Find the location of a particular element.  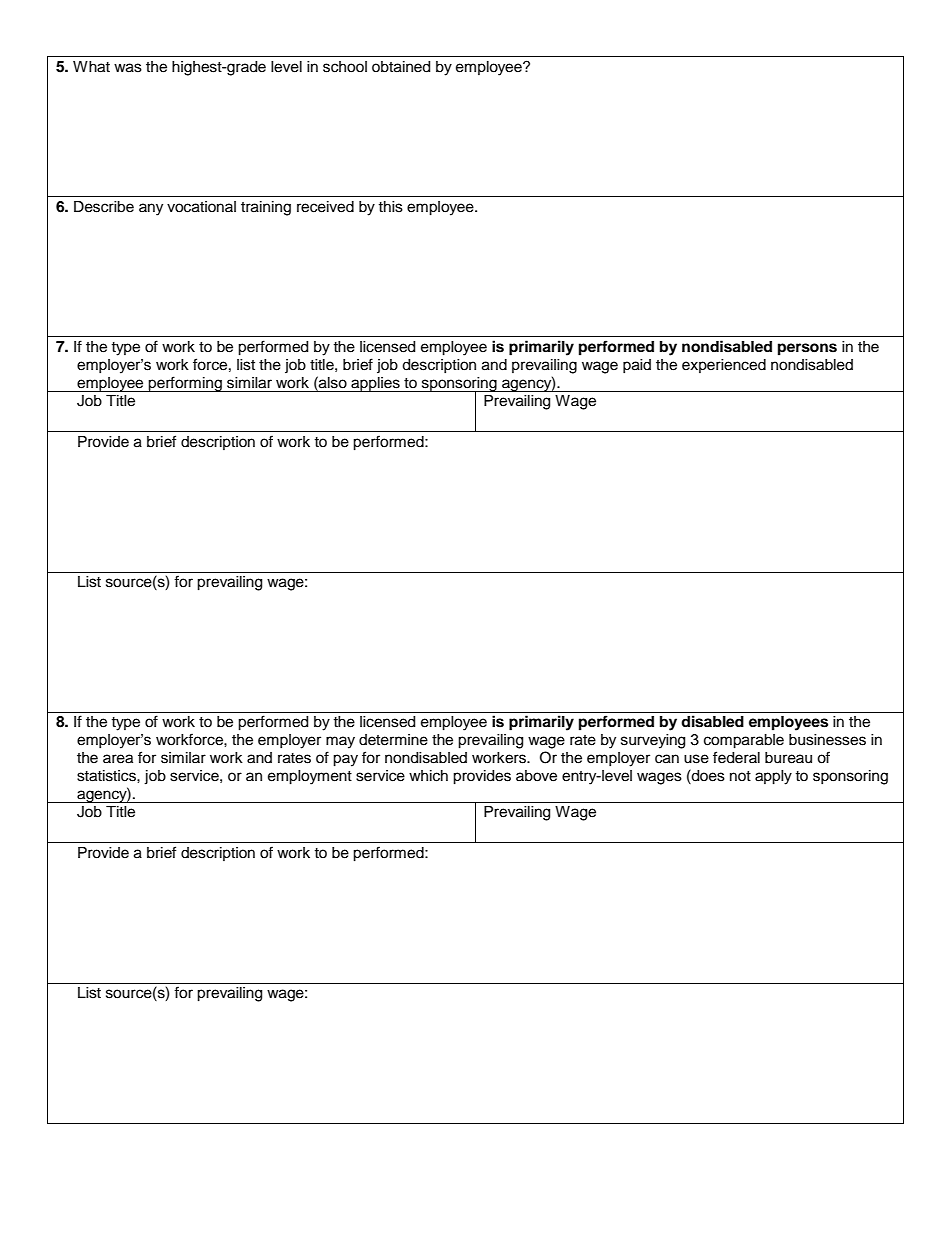

performing is located at coordinates (185, 384).
